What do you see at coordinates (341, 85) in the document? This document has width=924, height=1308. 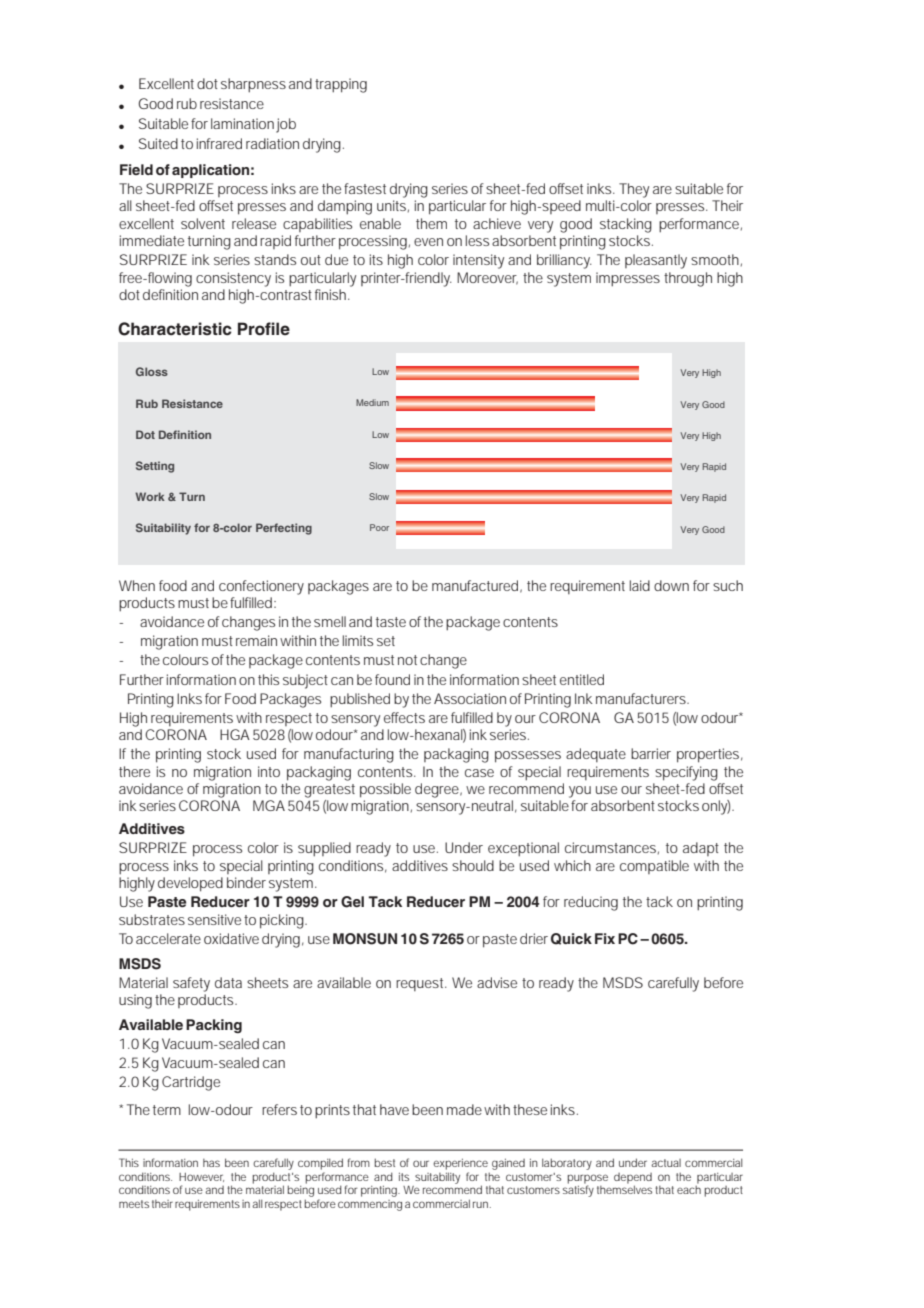 I see `trapping` at bounding box center [341, 85].
